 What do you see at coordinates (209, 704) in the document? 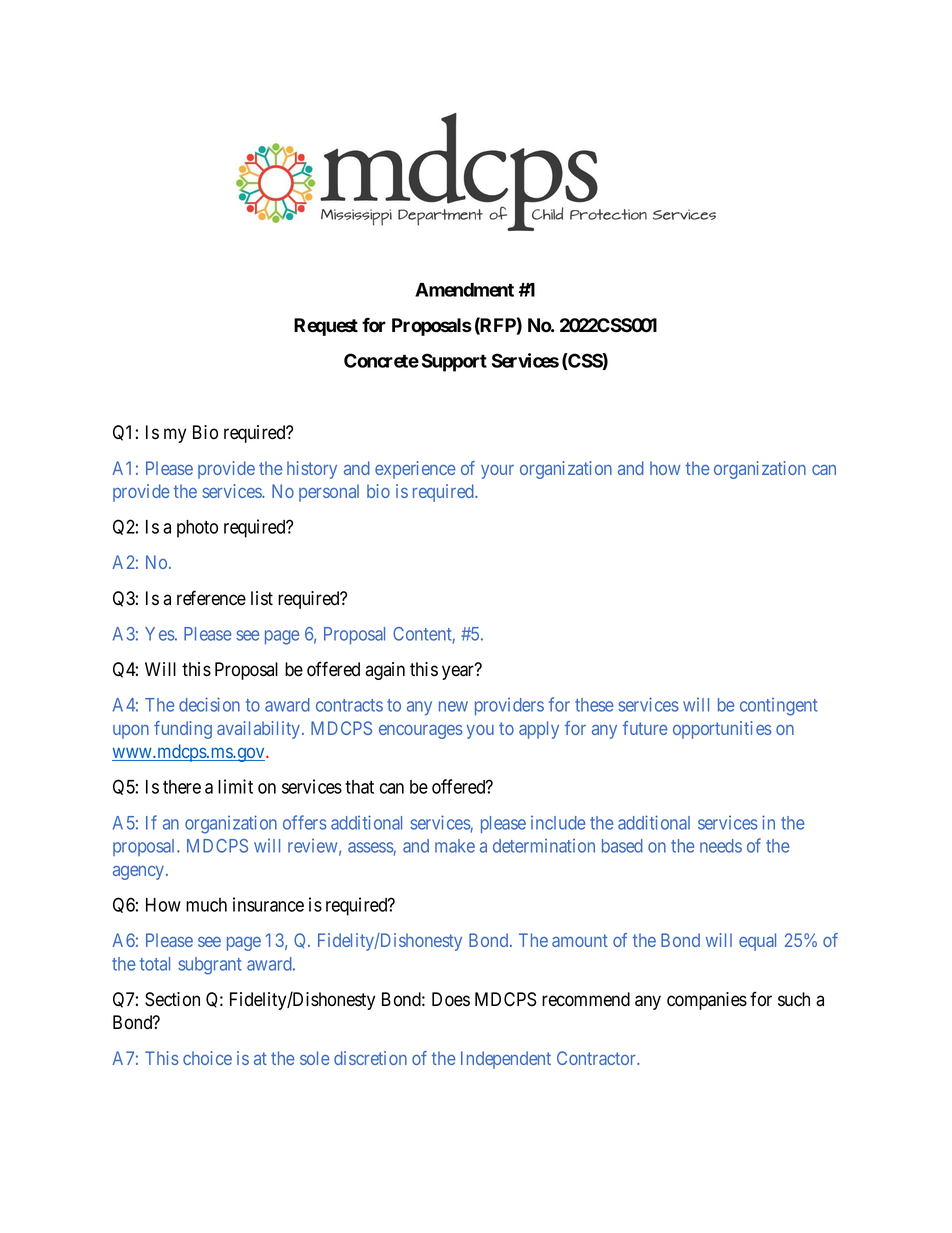
I see `decision` at bounding box center [209, 704].
